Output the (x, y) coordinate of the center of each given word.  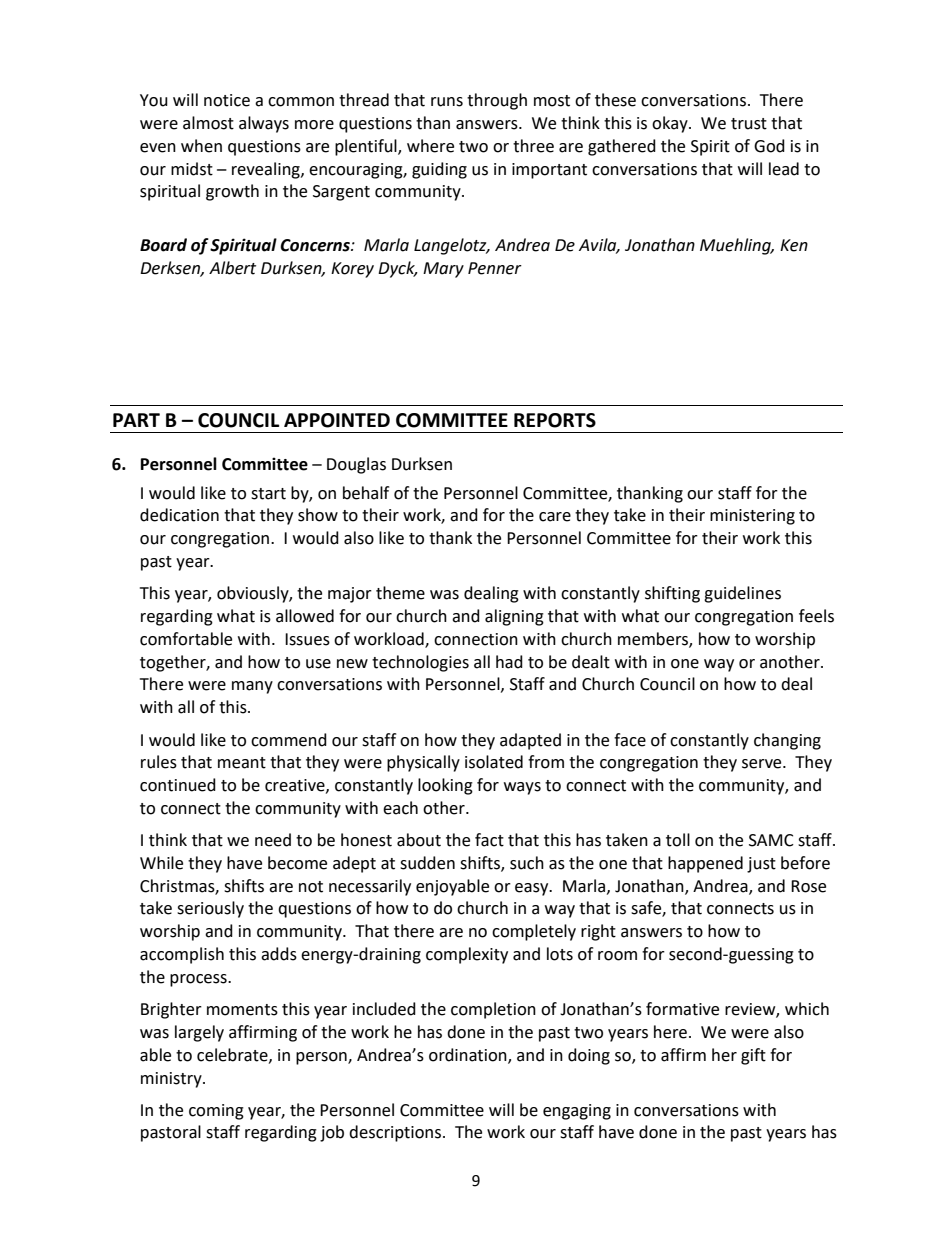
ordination (469, 1055)
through (497, 101)
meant (242, 763)
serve (763, 764)
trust (749, 124)
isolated (494, 762)
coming (216, 1112)
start (268, 494)
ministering (752, 517)
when (201, 146)
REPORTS (555, 420)
